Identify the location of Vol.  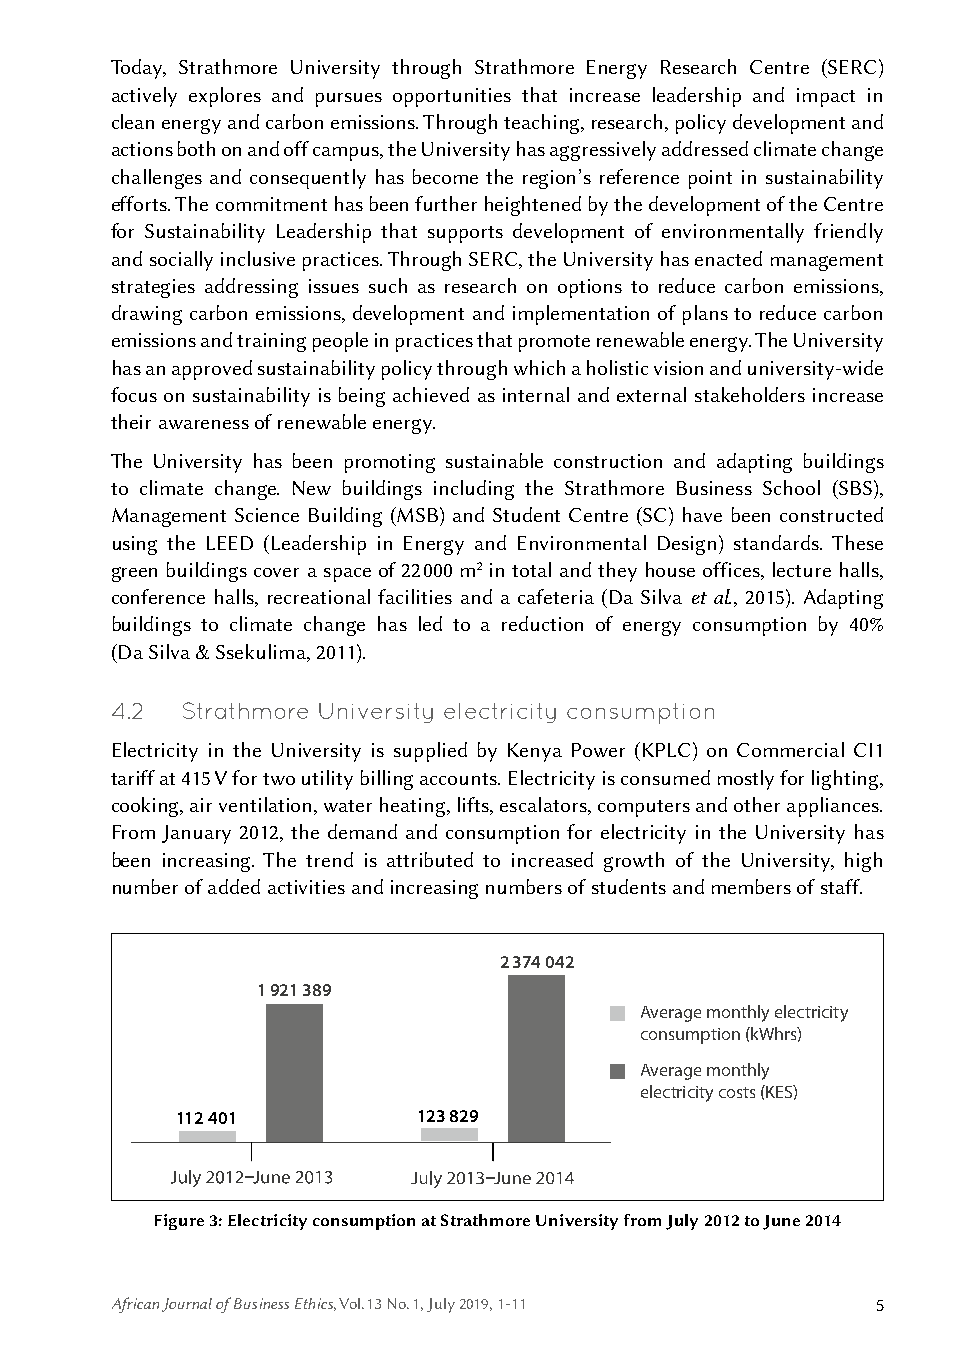
(351, 1303).
